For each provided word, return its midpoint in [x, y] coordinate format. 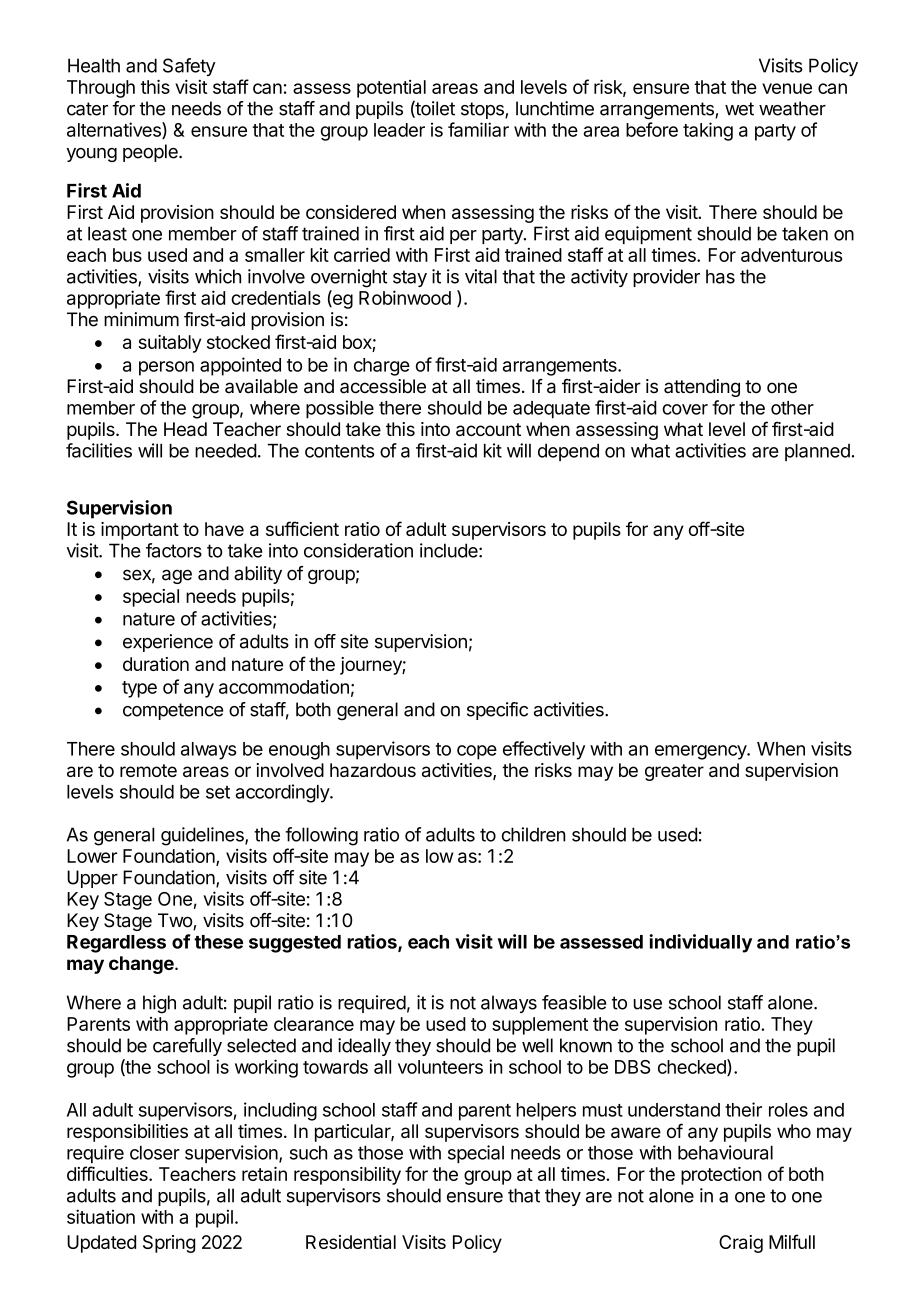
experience [168, 643]
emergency [701, 752]
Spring [169, 1244]
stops [483, 110]
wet [739, 109]
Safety [189, 67]
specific [497, 711]
